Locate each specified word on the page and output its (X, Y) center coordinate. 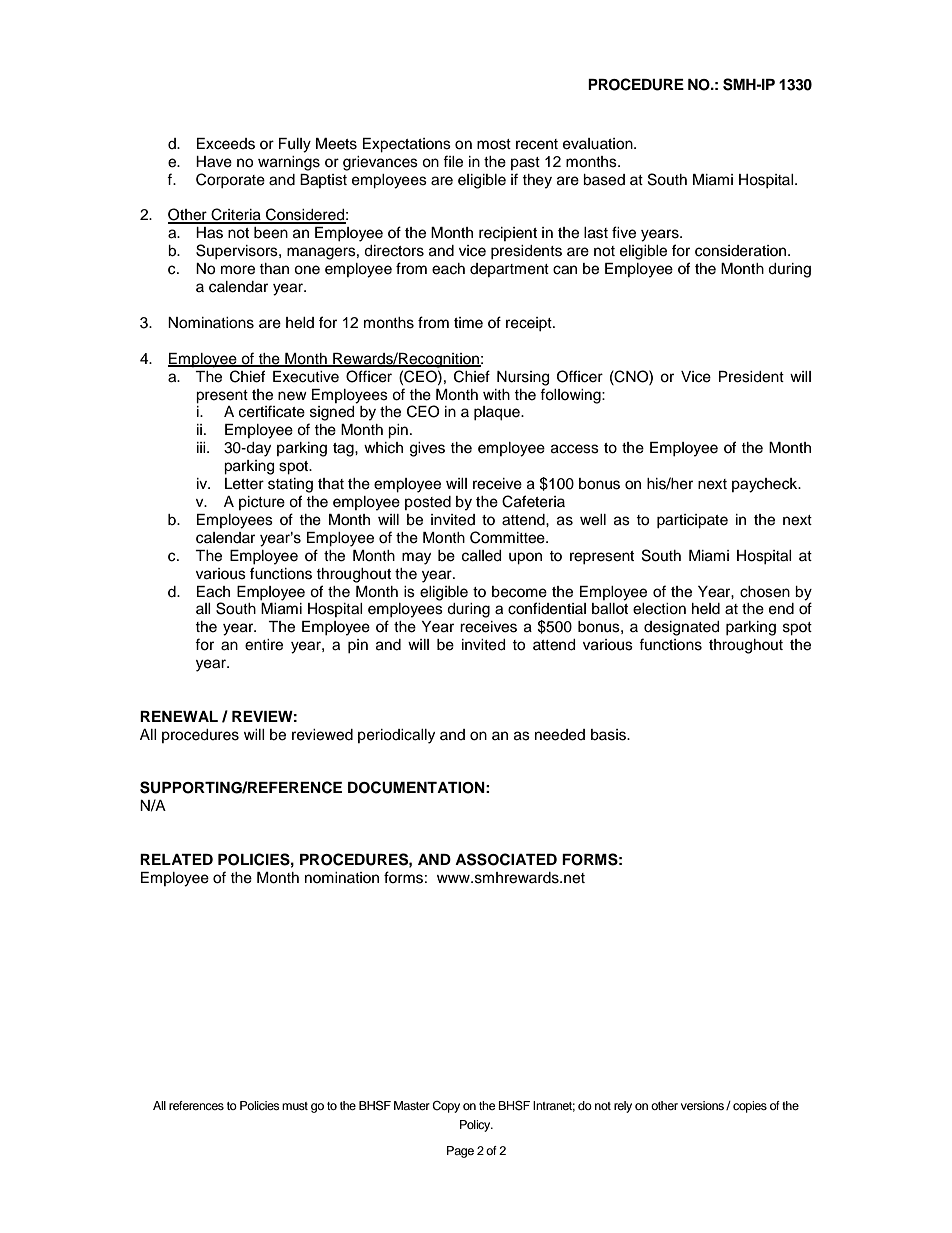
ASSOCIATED (506, 859)
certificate (272, 411)
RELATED (176, 859)
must (295, 1106)
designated (681, 628)
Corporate (230, 180)
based (604, 180)
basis (609, 735)
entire (264, 645)
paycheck (766, 485)
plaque (498, 413)
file (453, 161)
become (519, 592)
